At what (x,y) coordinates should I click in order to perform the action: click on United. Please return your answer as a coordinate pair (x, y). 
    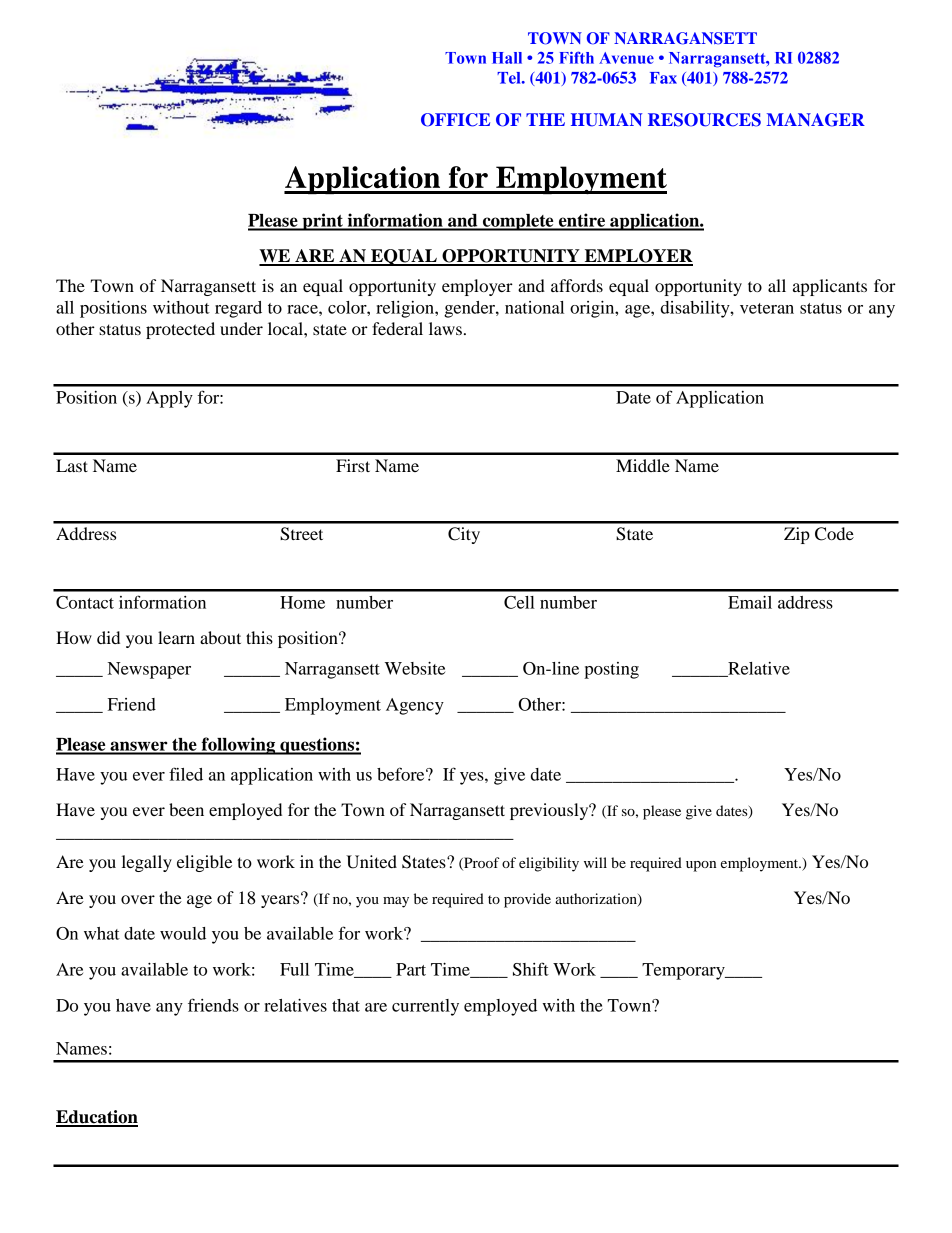
    Looking at the image, I should click on (371, 862).
